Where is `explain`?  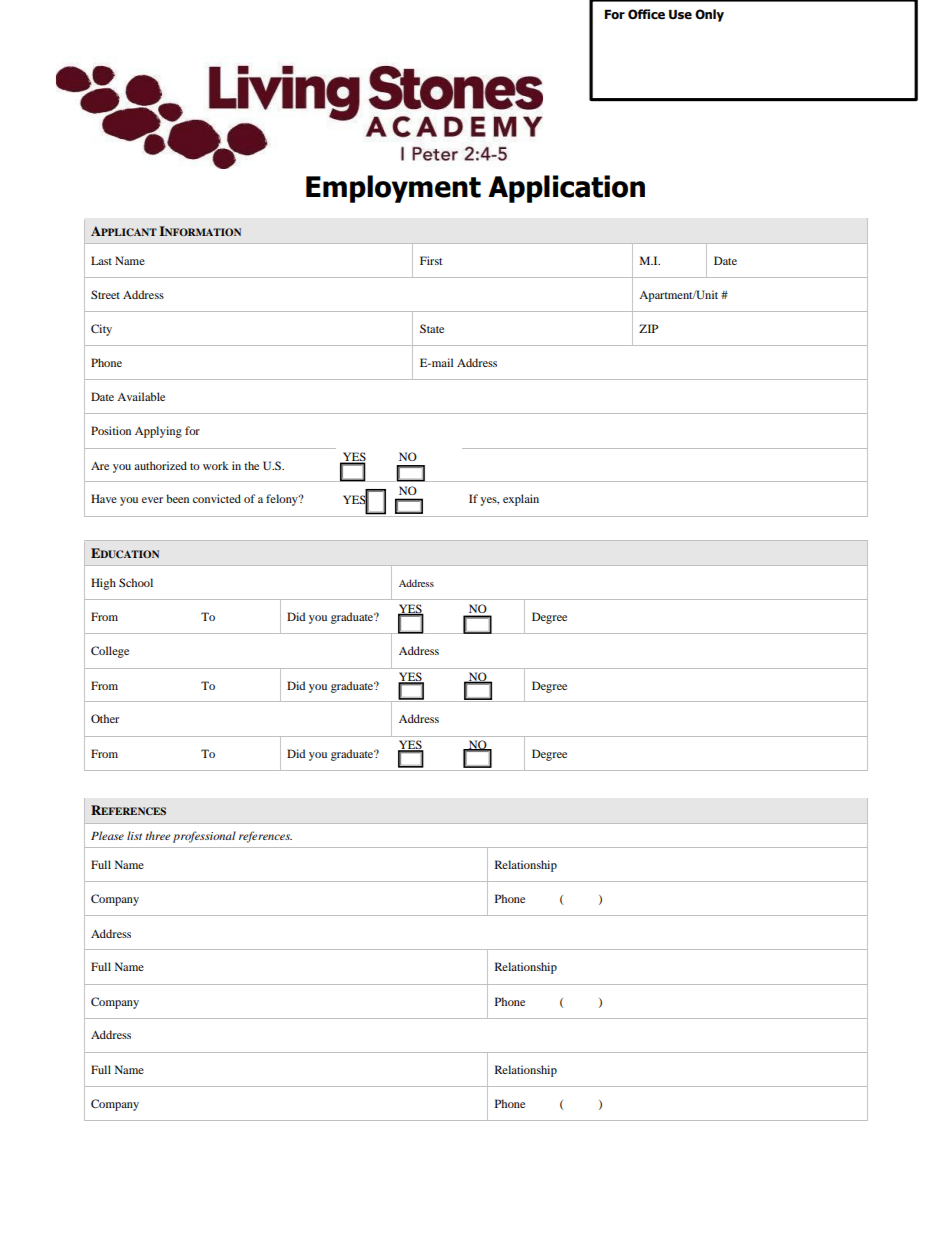
explain is located at coordinates (521, 500).
